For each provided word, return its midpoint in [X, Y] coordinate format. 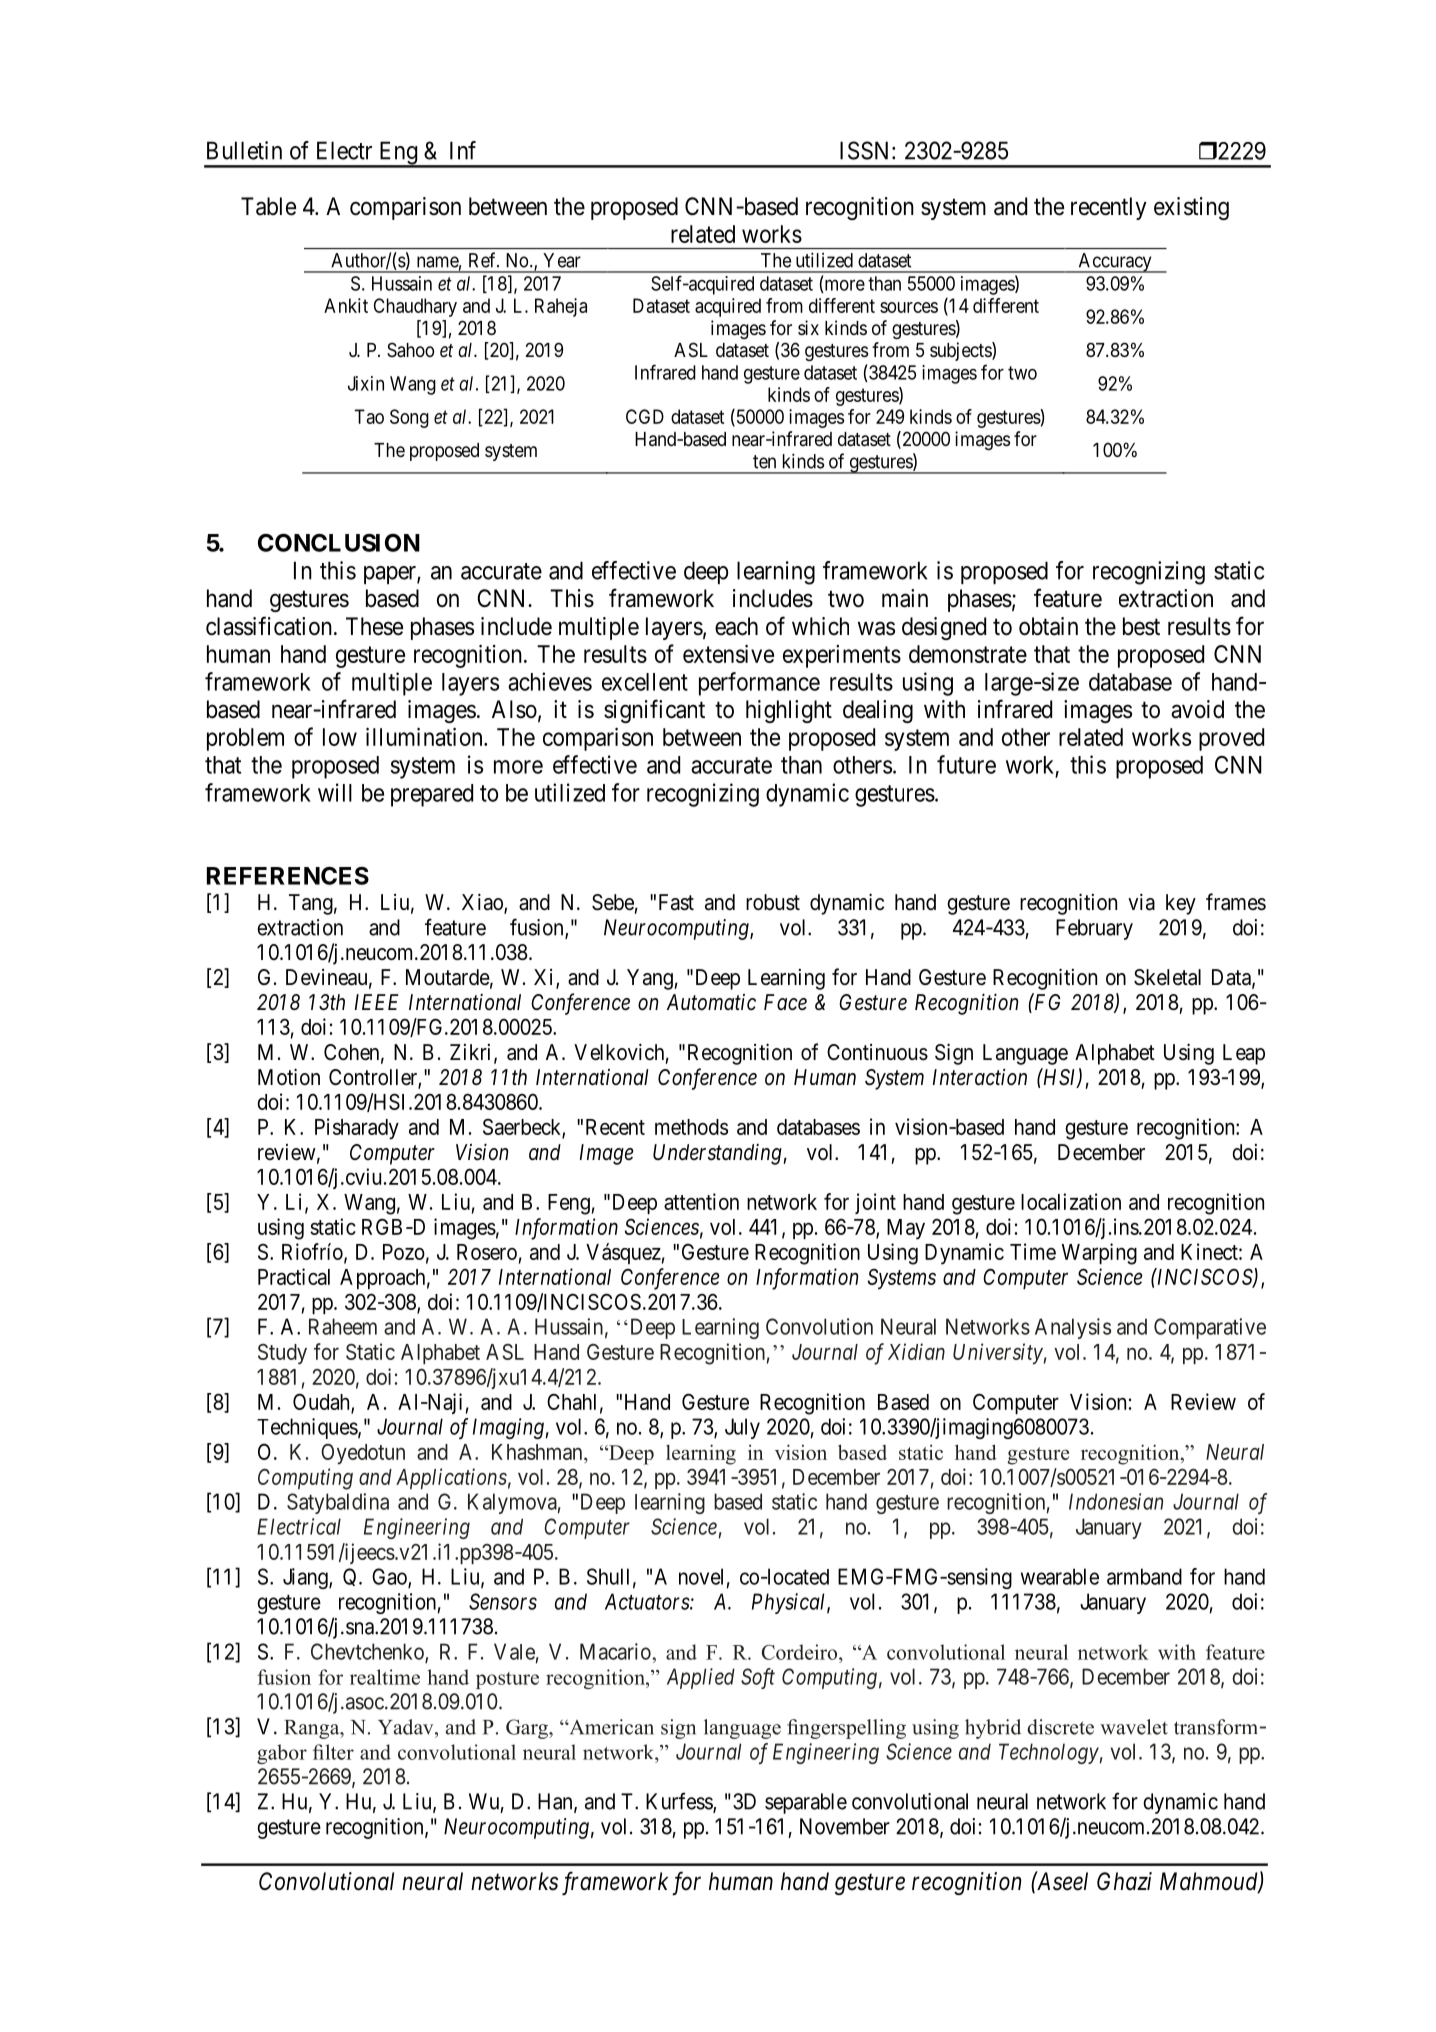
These [374, 626]
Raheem [343, 1326]
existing [1191, 208]
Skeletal [1167, 977]
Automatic [711, 1002]
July [742, 1428]
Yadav [407, 1727]
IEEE [377, 1002]
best [1141, 626]
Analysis [1073, 1328]
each [736, 626]
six [808, 327]
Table [268, 206]
